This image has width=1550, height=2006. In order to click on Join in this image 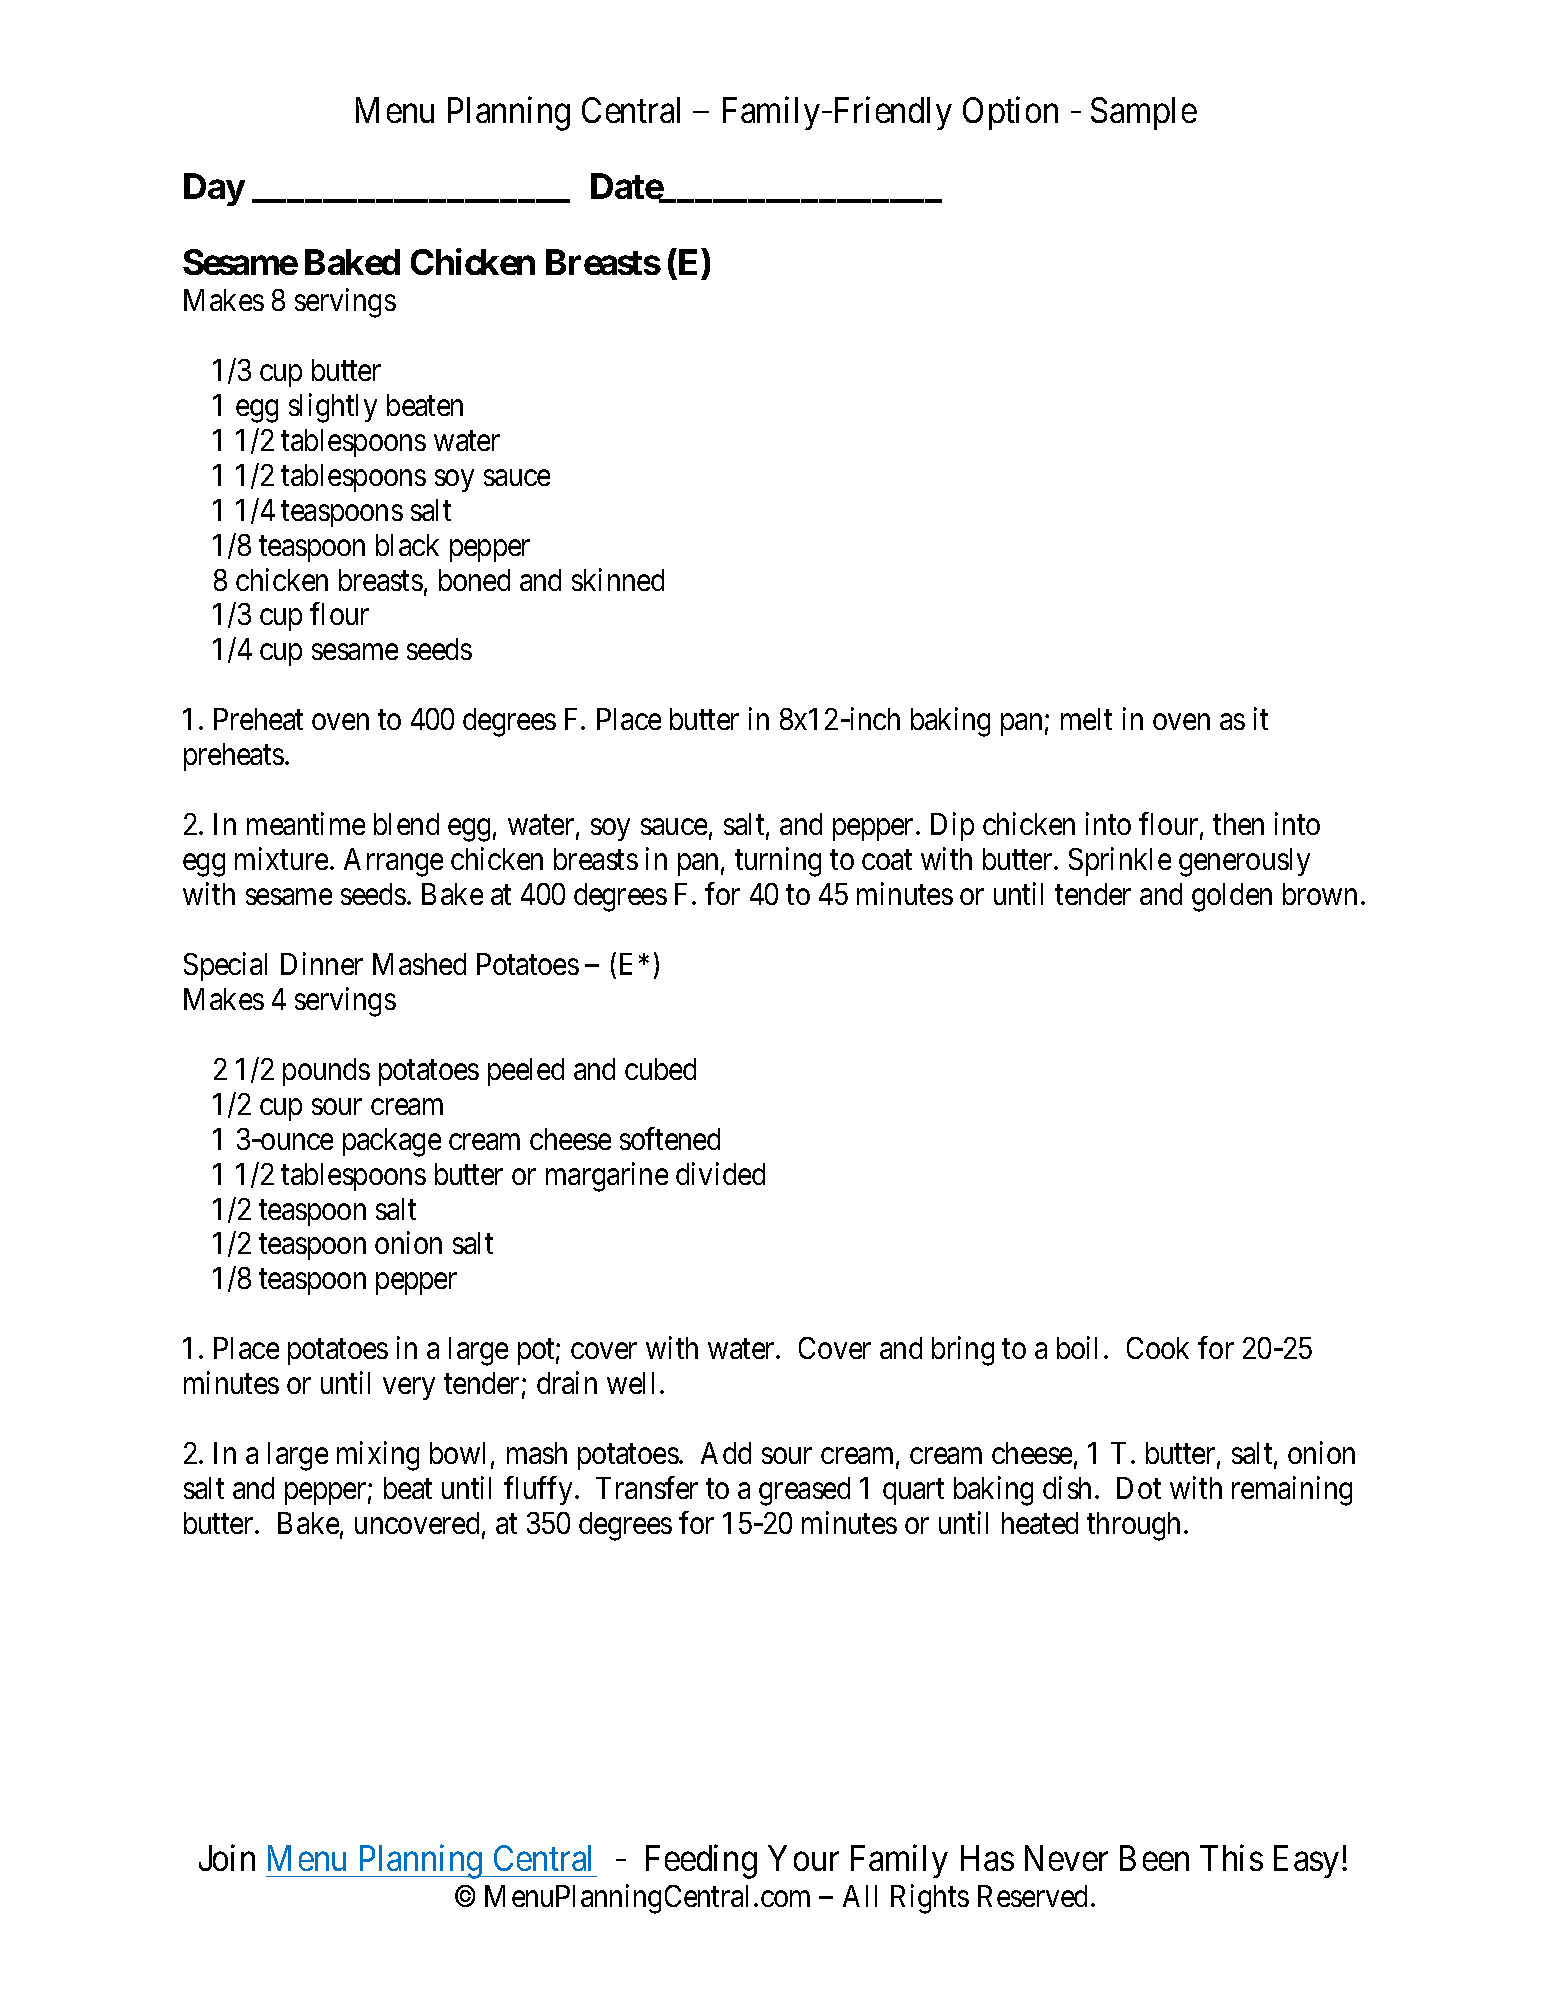, I will do `click(227, 1858)`.
